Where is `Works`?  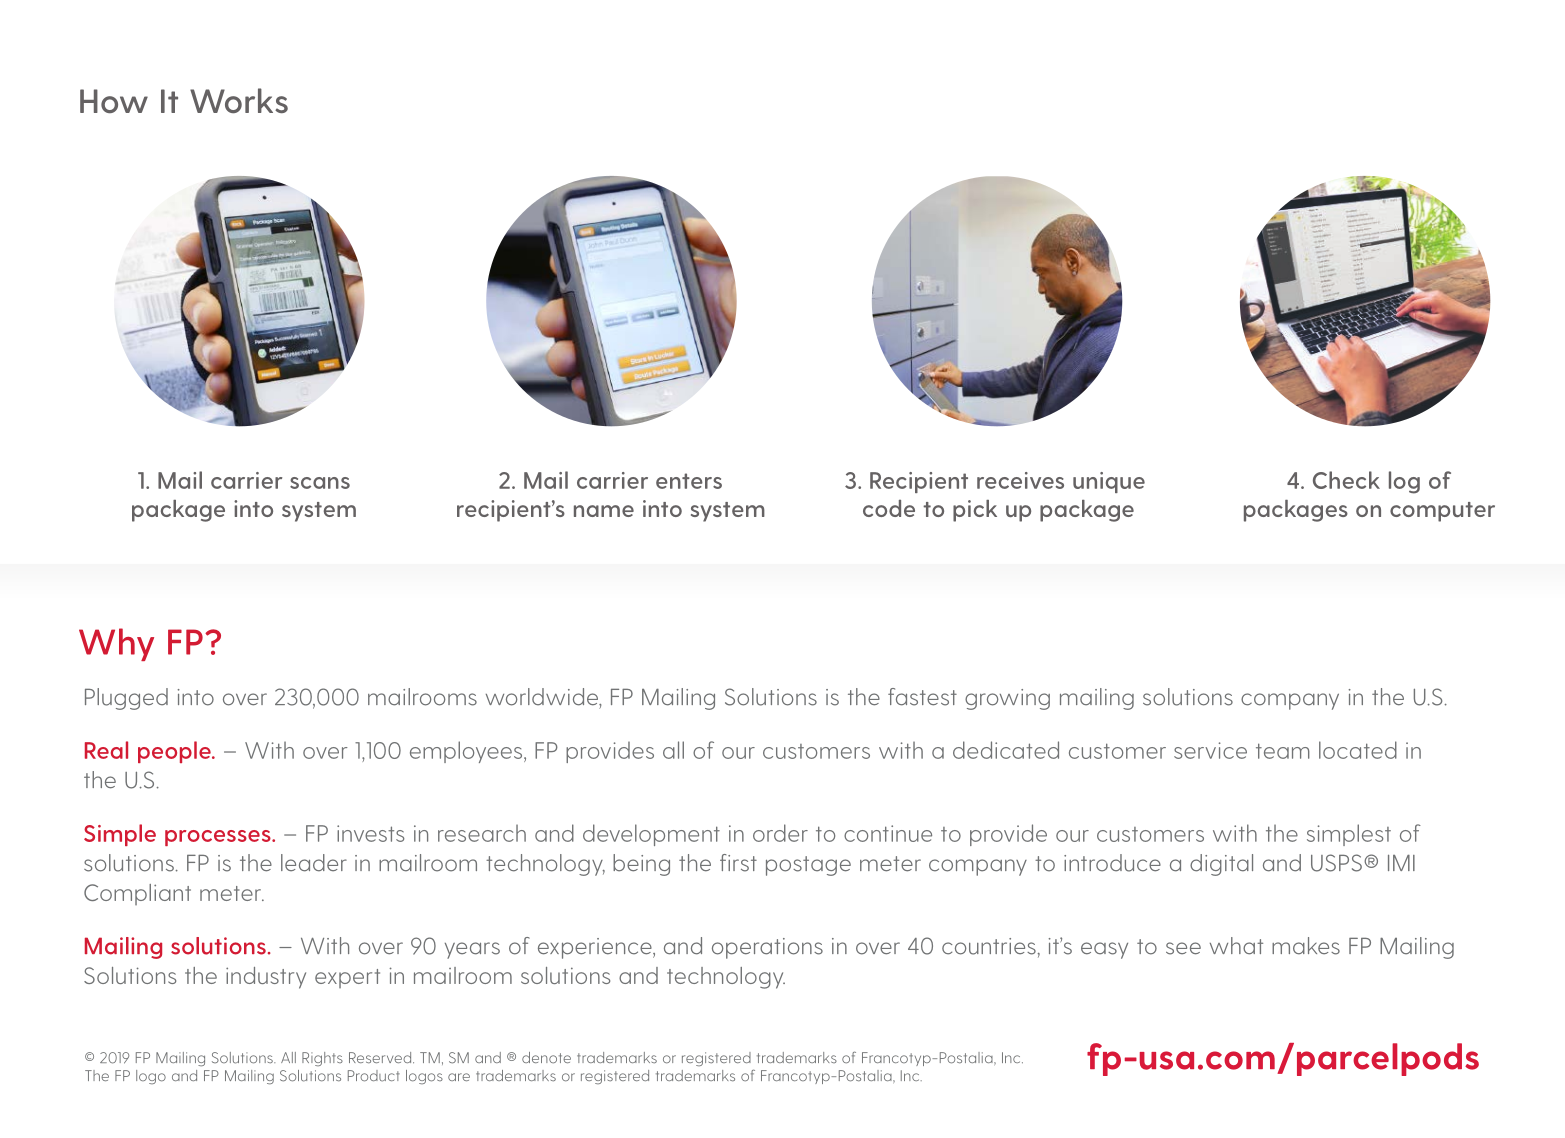 Works is located at coordinates (239, 100).
